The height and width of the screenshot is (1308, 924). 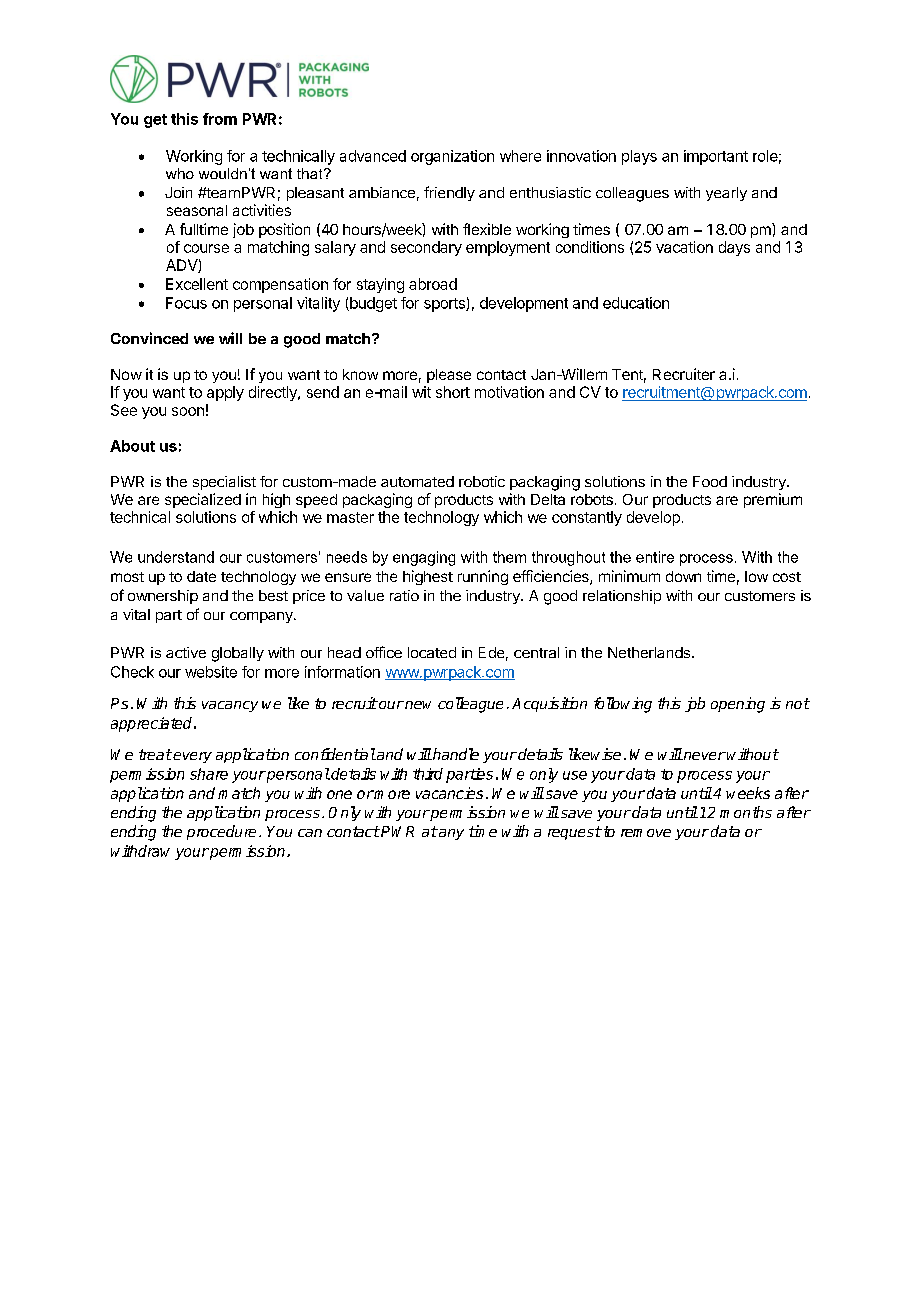 What do you see at coordinates (452, 157) in the screenshot?
I see `organization` at bounding box center [452, 157].
